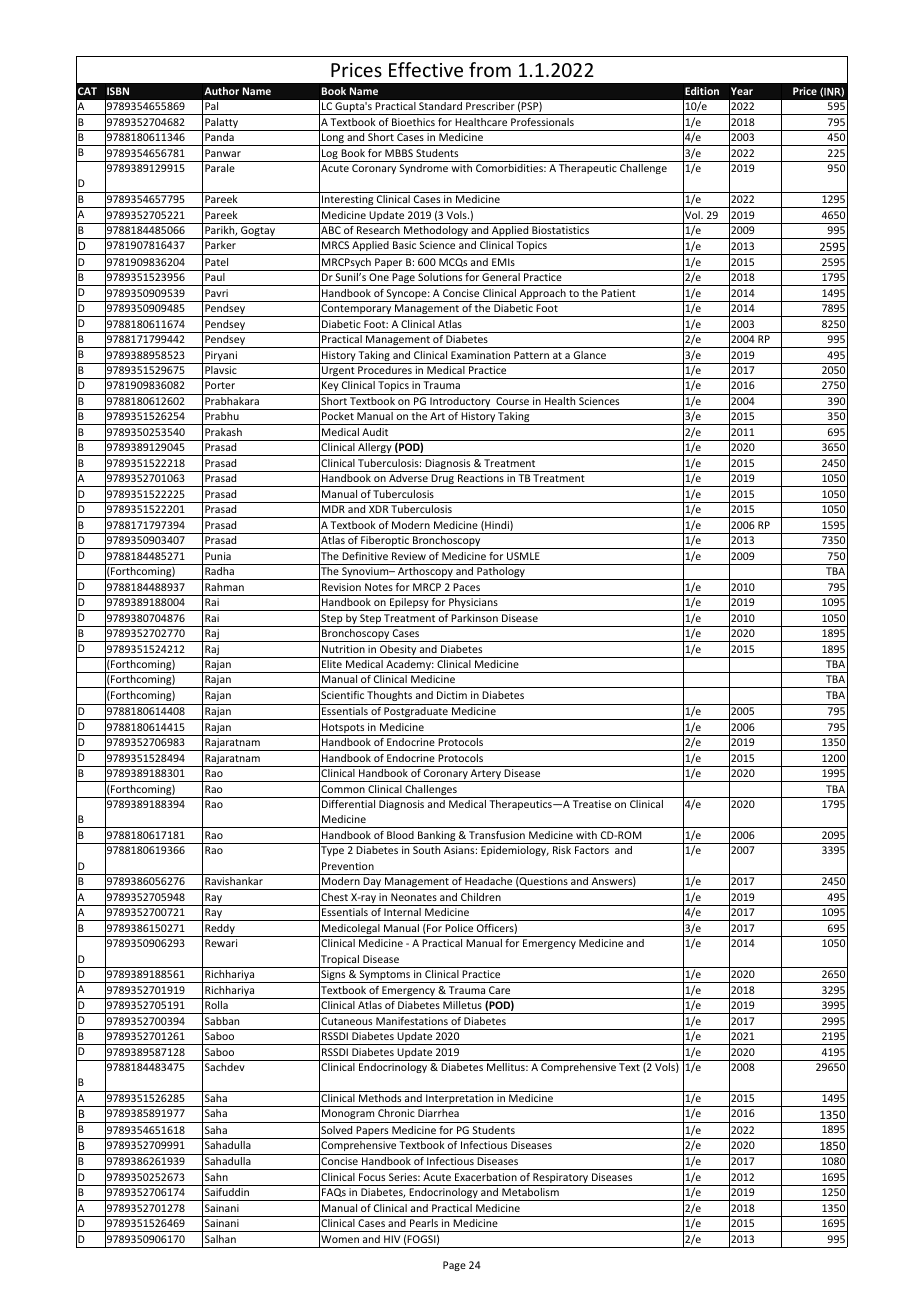  I want to click on Pathology, so click(501, 573).
